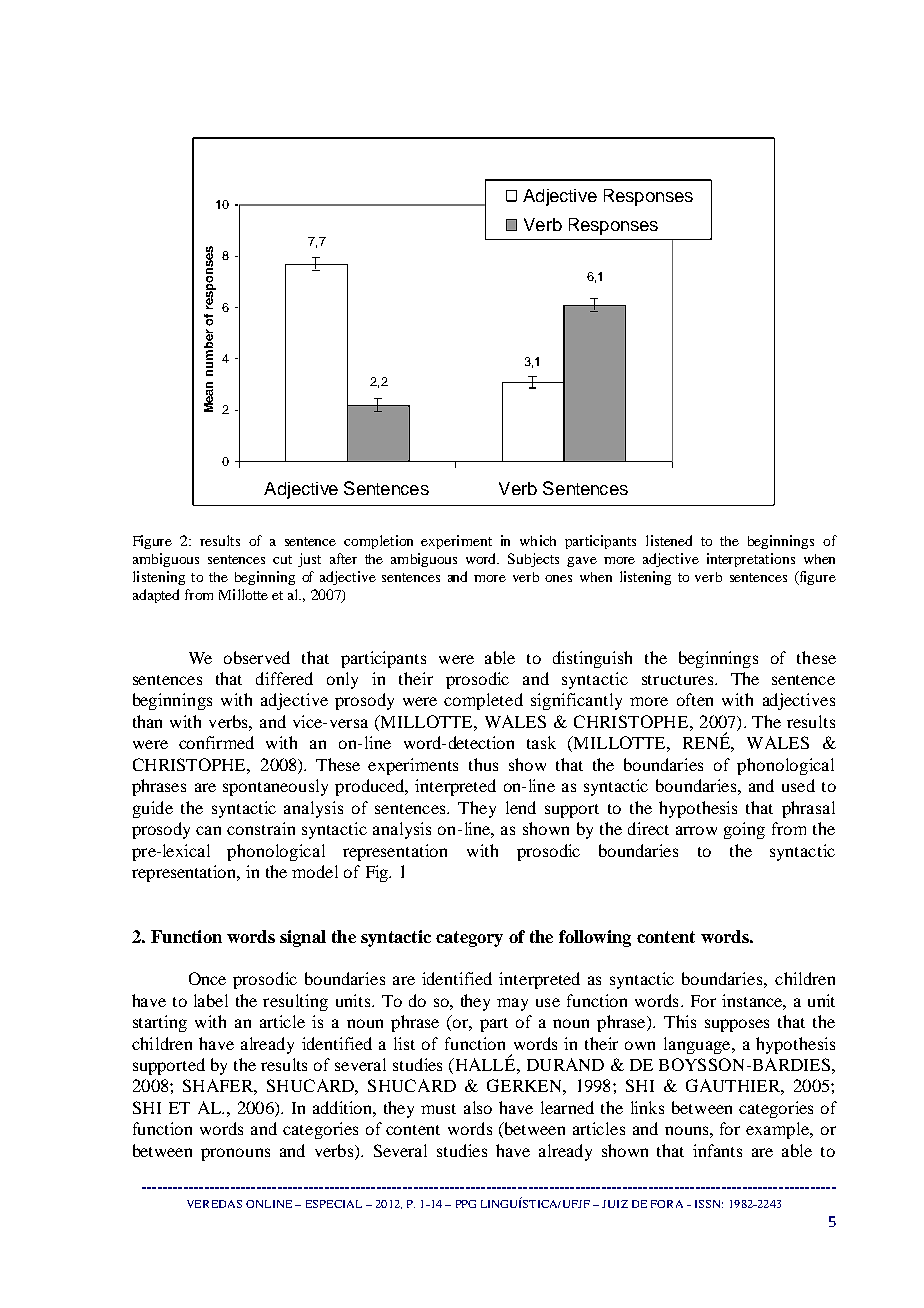  What do you see at coordinates (533, 560) in the document?
I see `Subjects` at bounding box center [533, 560].
